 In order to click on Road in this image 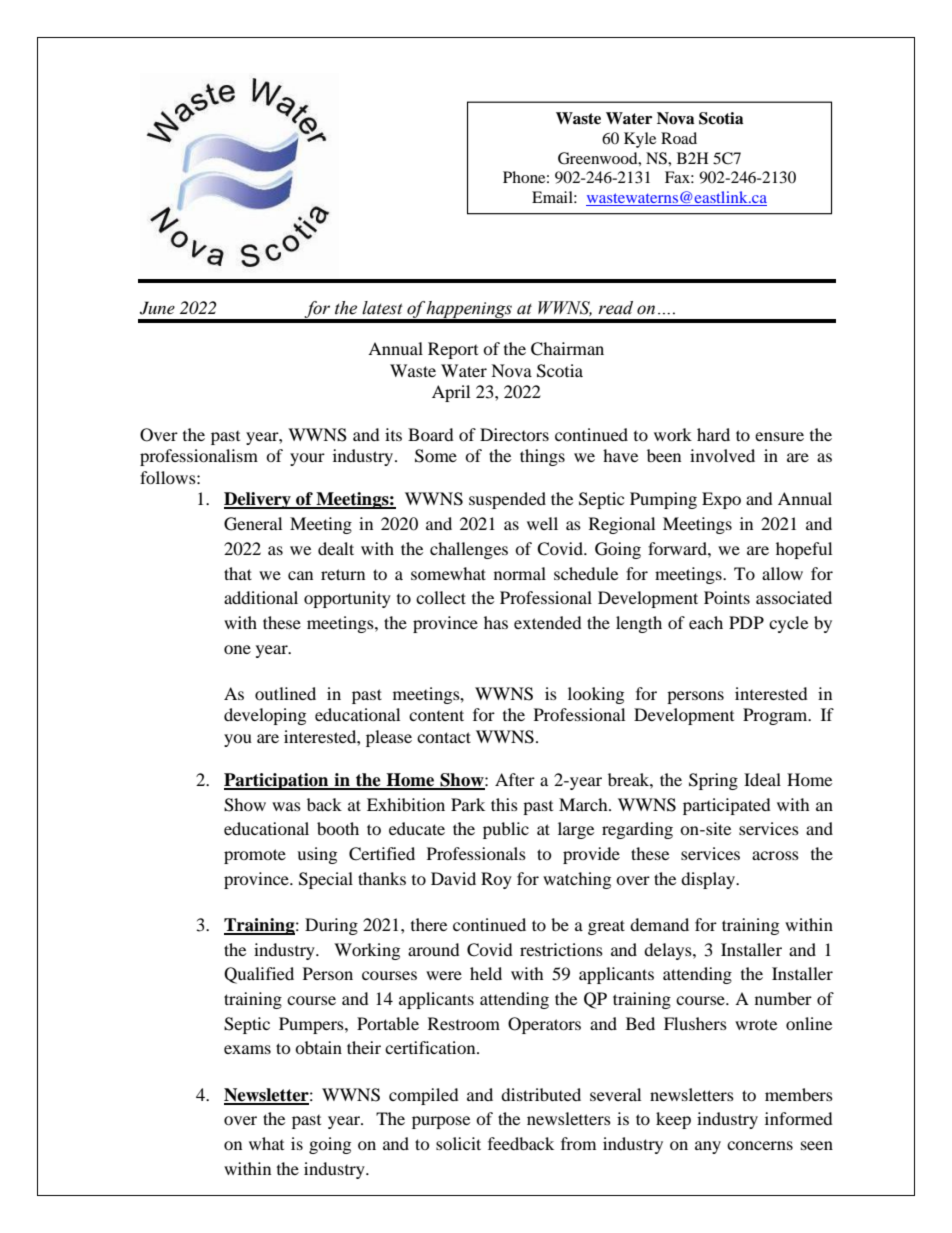, I will do `click(679, 138)`.
